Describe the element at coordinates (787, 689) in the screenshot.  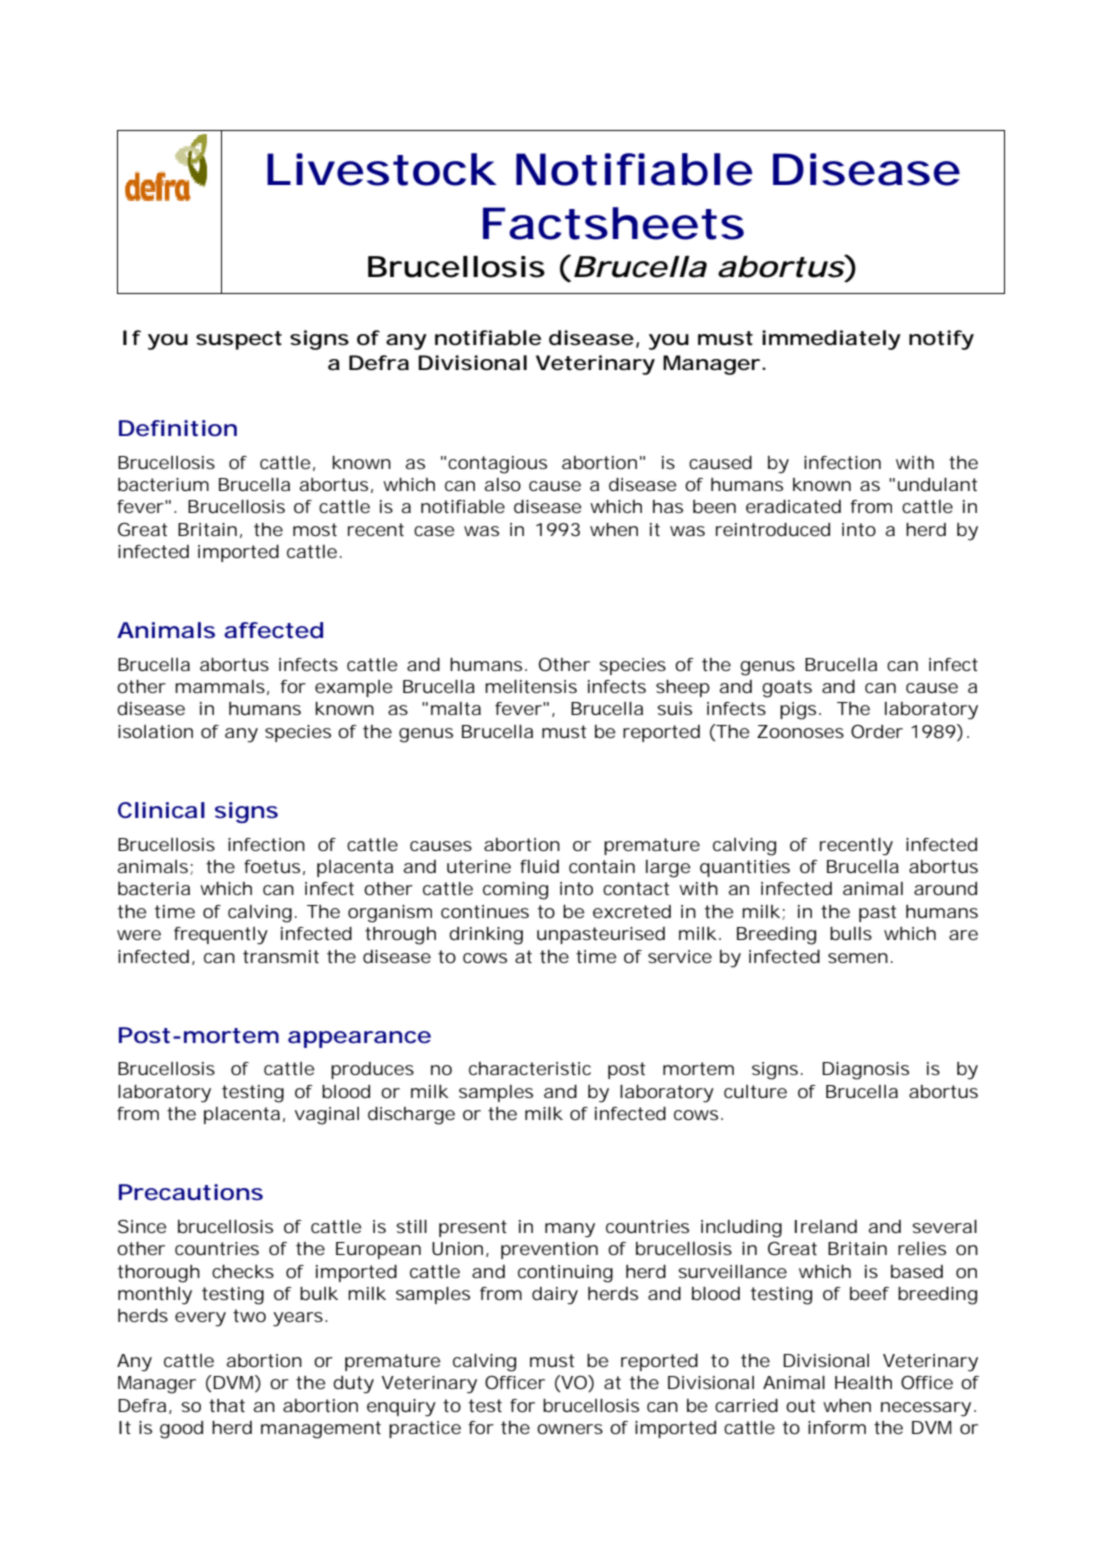
I see `goats` at that location.
